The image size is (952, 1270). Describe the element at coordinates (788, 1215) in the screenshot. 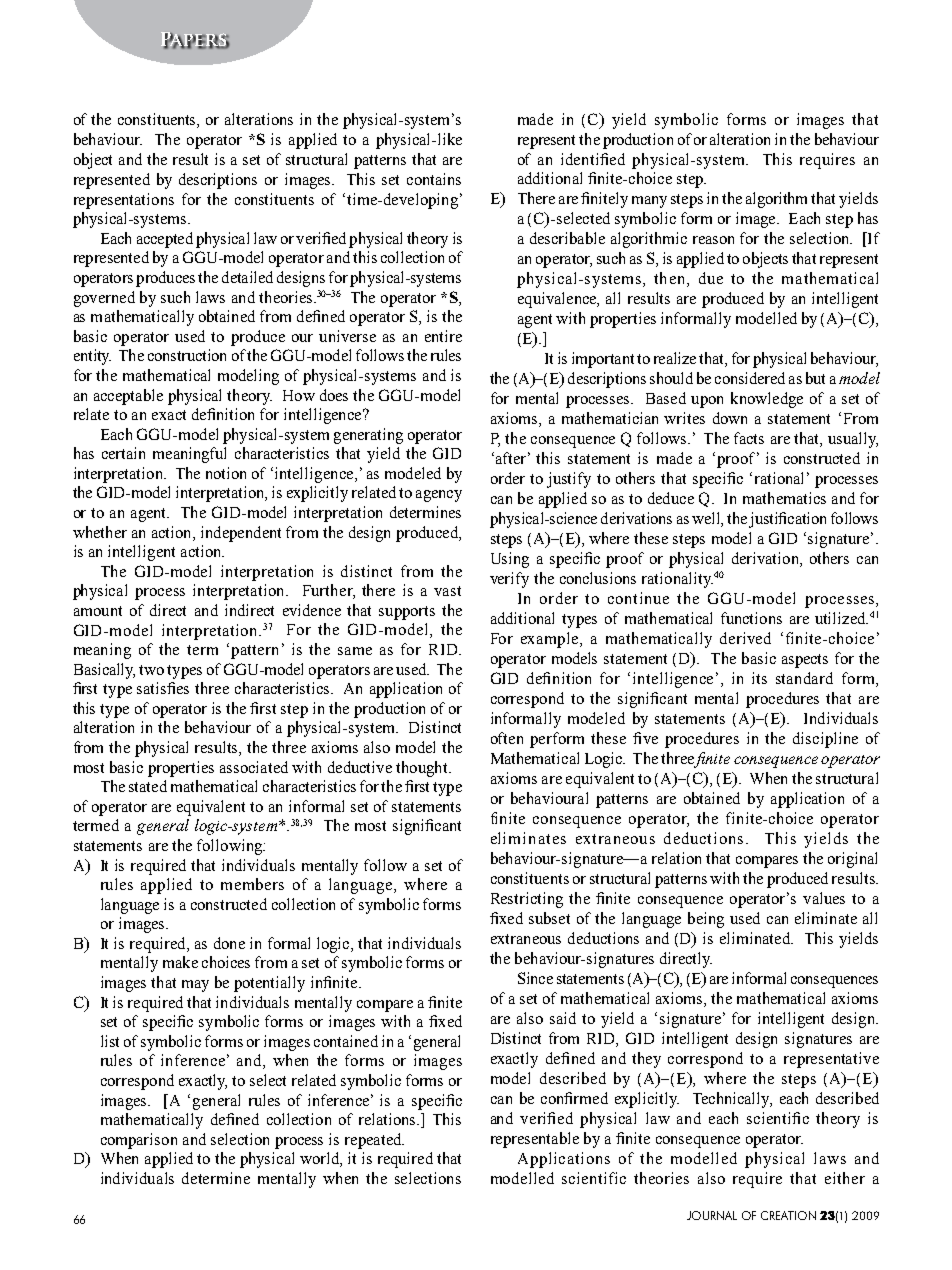

I see `CREATION` at that location.
